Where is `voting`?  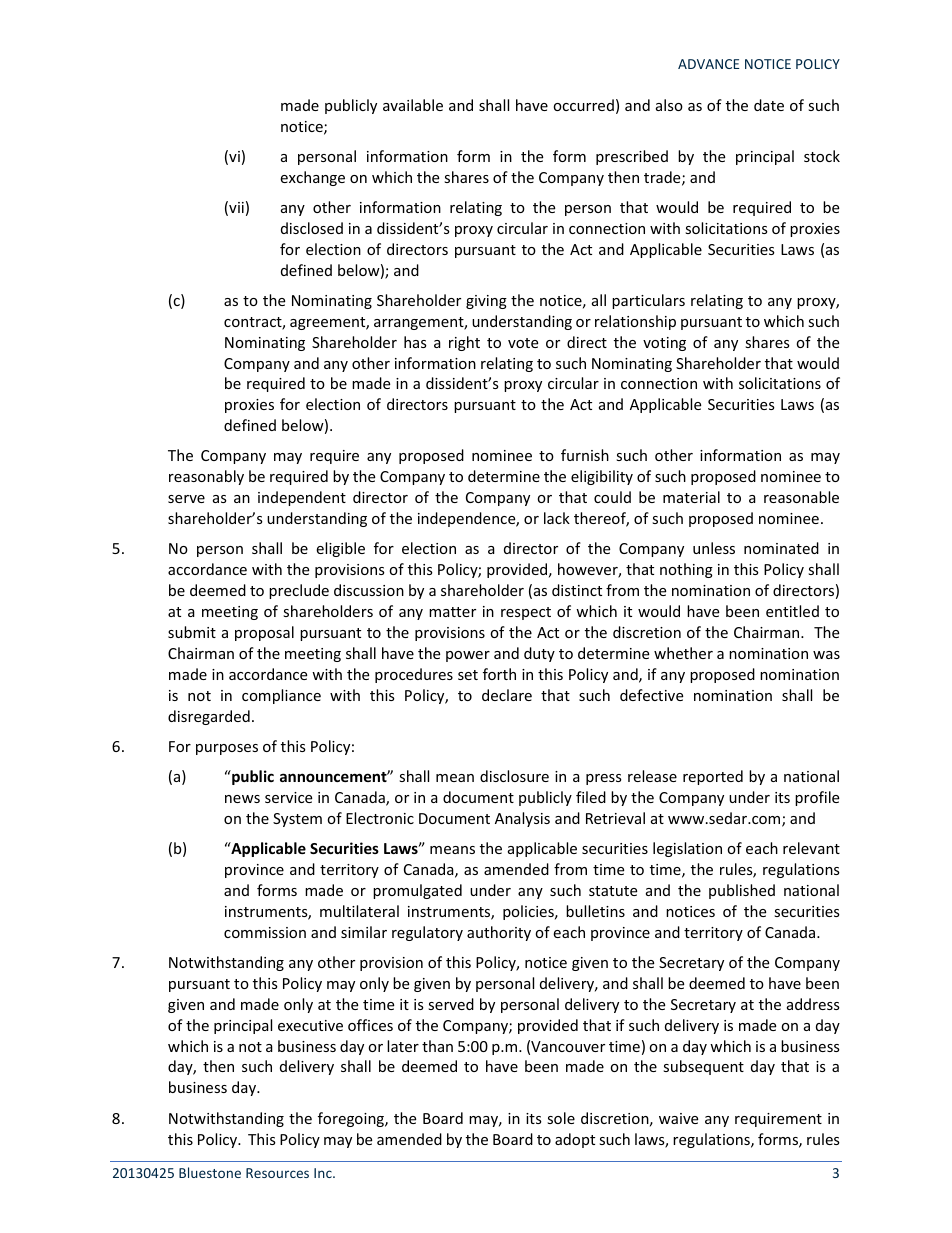
voting is located at coordinates (664, 344).
